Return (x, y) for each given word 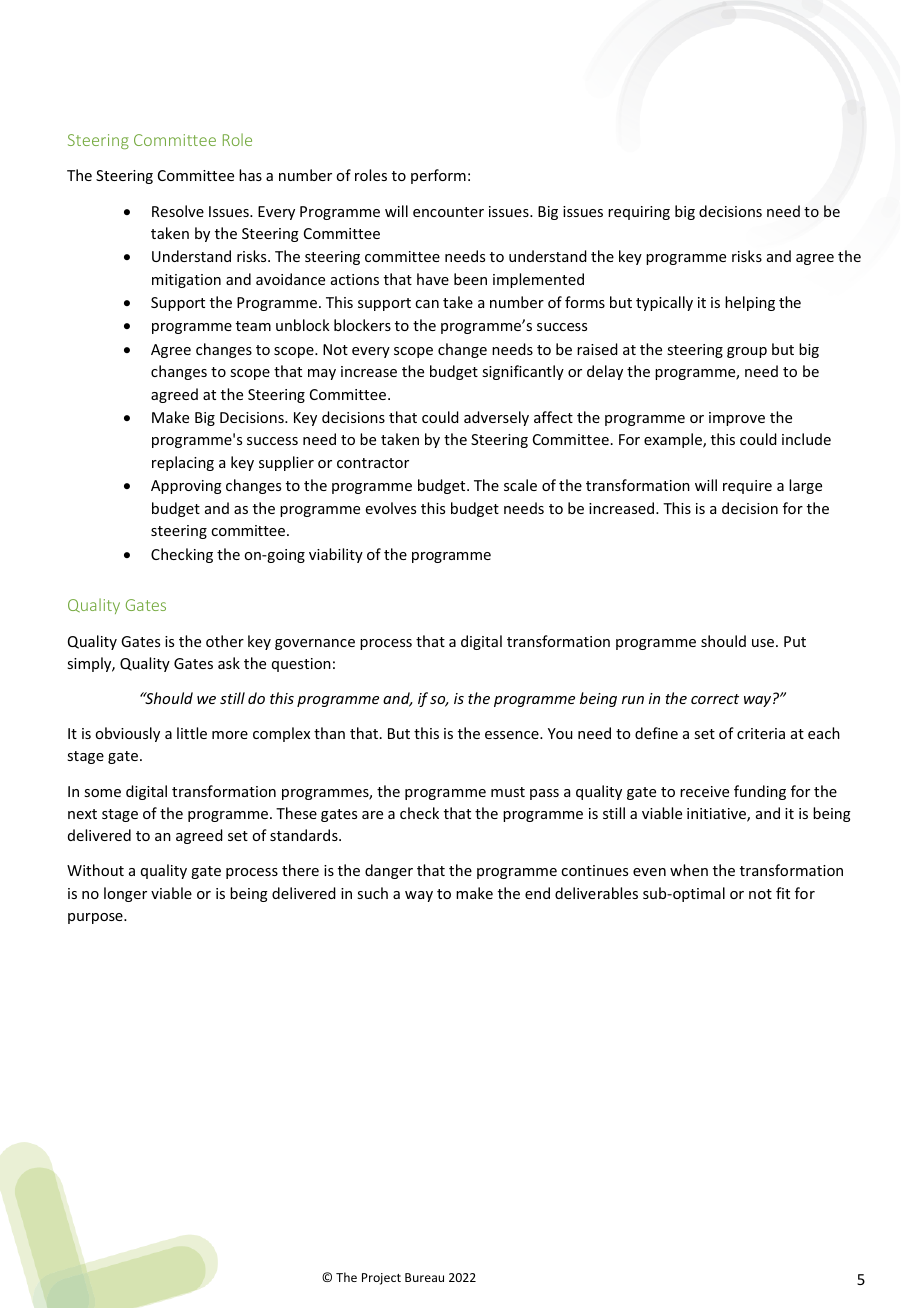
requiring (639, 213)
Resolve (178, 211)
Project (381, 1279)
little (192, 733)
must (508, 792)
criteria (761, 733)
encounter (448, 212)
